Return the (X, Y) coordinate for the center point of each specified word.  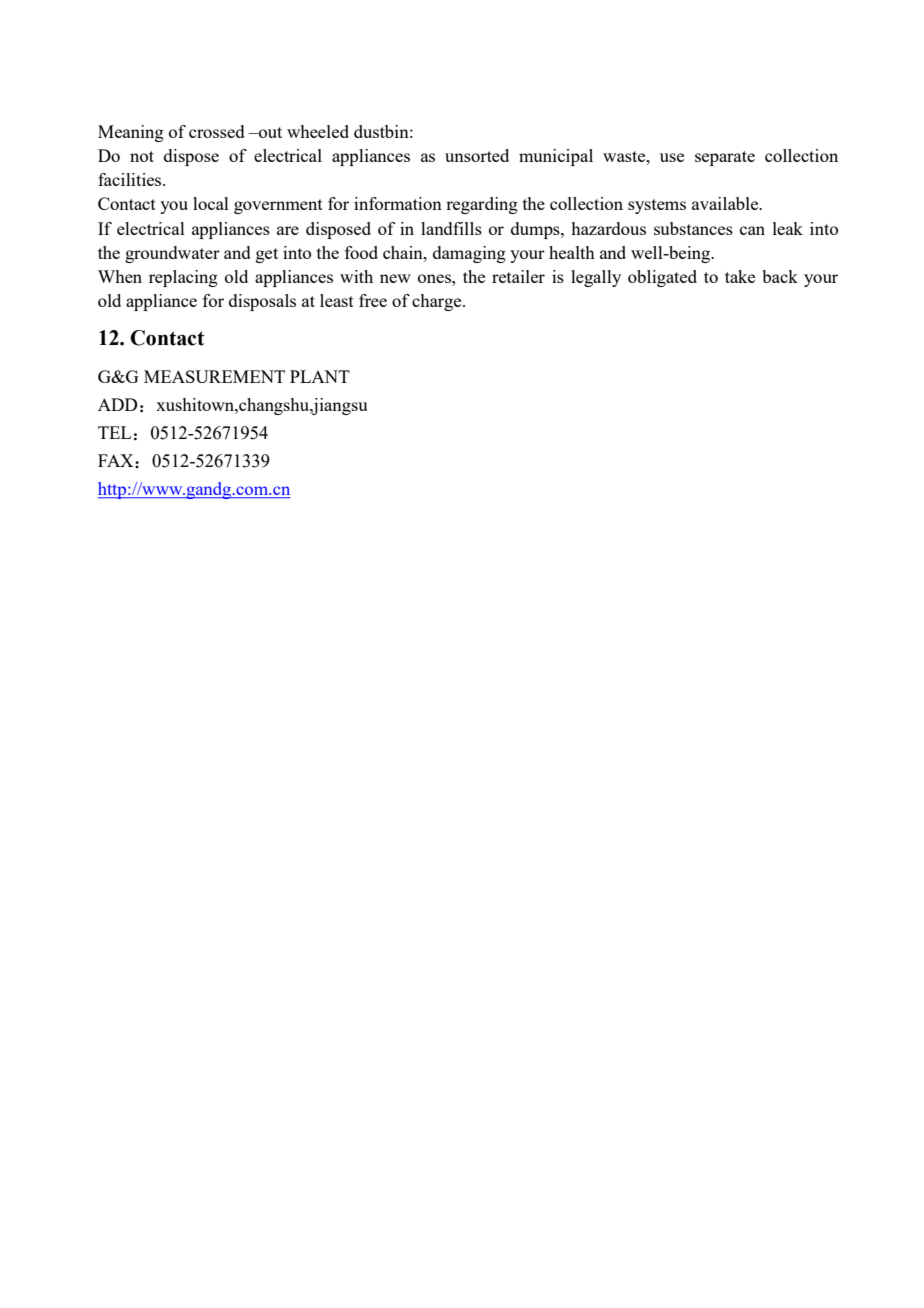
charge (438, 302)
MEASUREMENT (214, 376)
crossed (217, 131)
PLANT (320, 376)
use (672, 157)
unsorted (477, 155)
